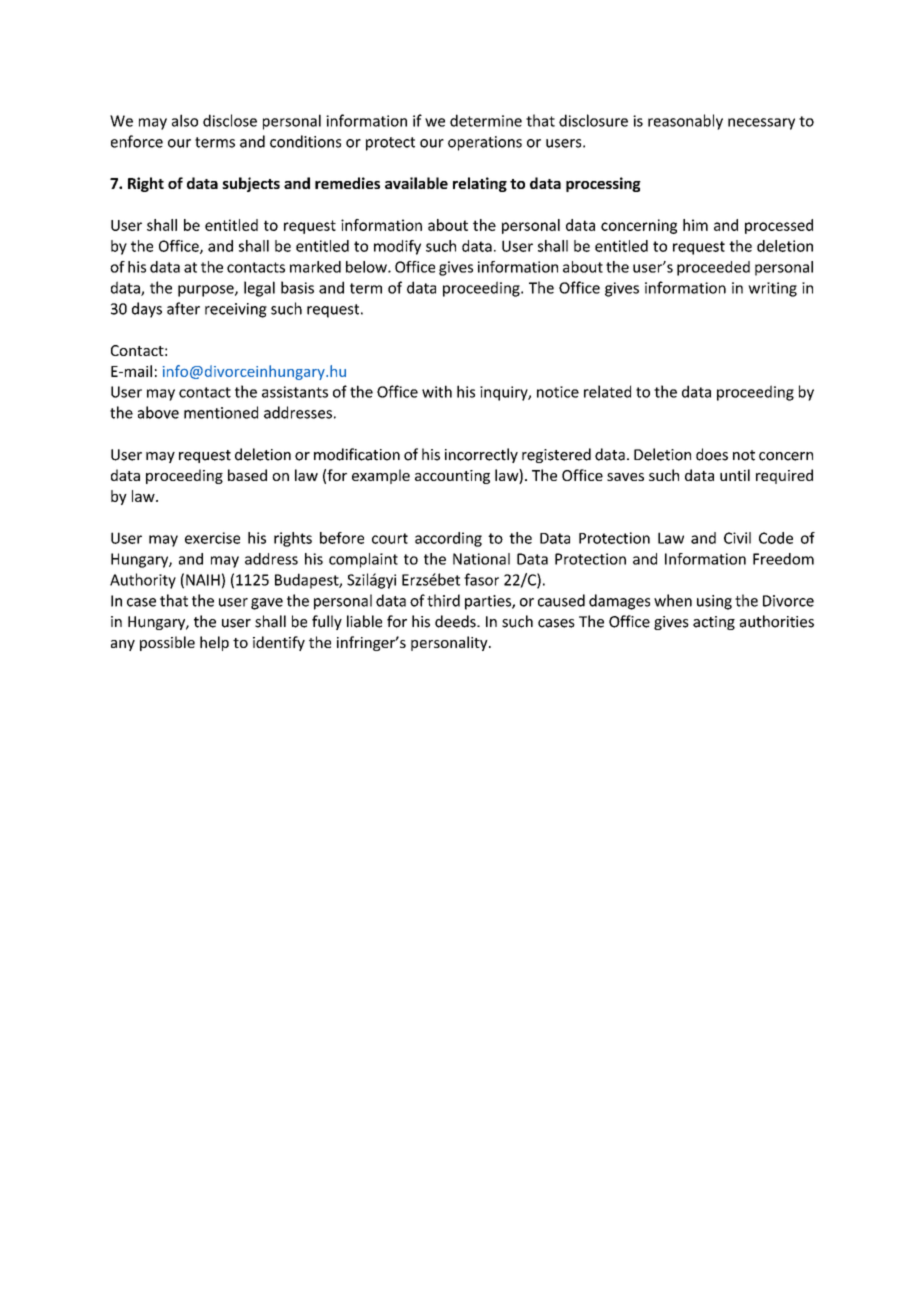 The height and width of the screenshot is (1308, 924). What do you see at coordinates (714, 623) in the screenshot?
I see `acting` at bounding box center [714, 623].
